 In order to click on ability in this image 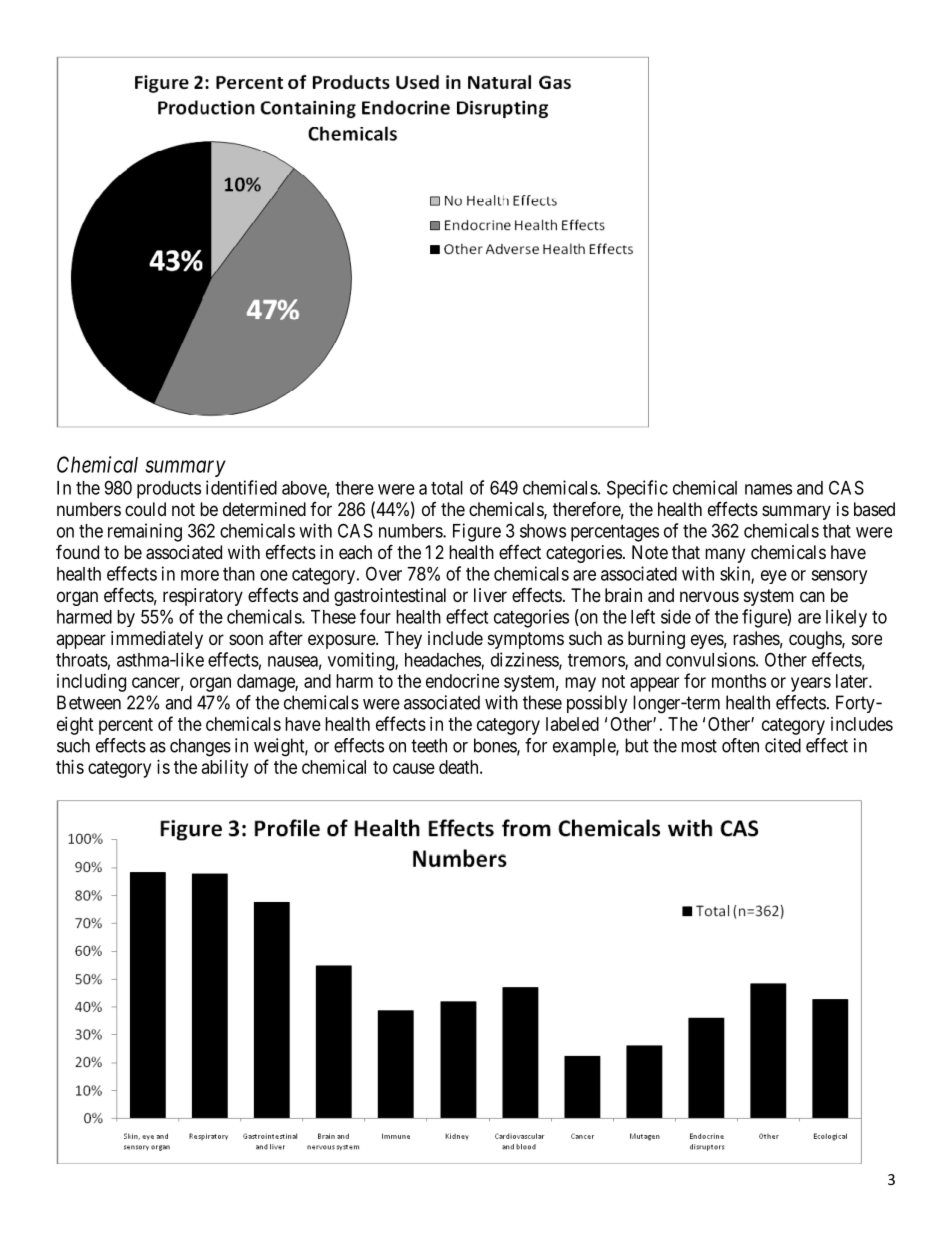, I will do `click(225, 769)`.
